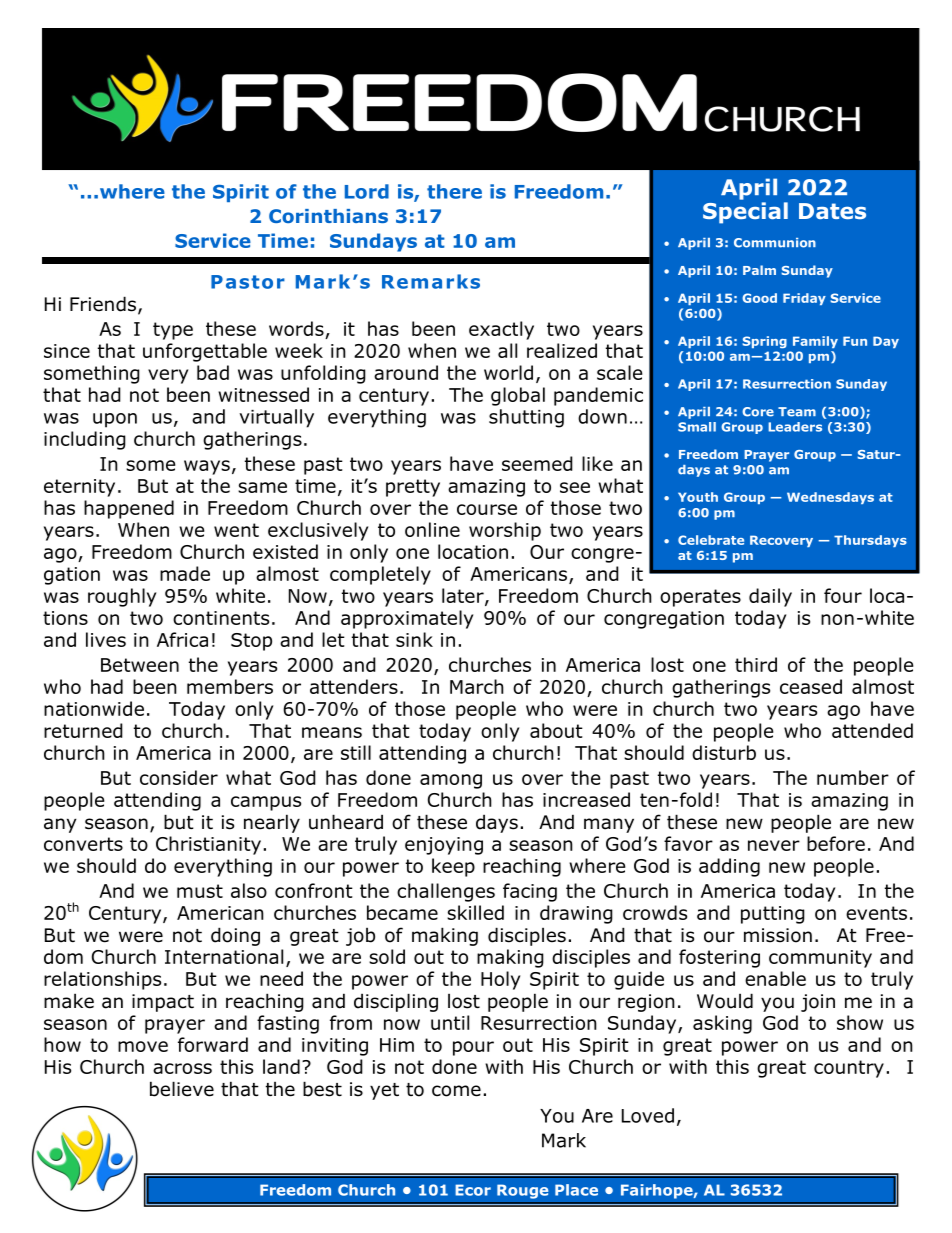  Describe the element at coordinates (200, 891) in the screenshot. I see `must` at that location.
